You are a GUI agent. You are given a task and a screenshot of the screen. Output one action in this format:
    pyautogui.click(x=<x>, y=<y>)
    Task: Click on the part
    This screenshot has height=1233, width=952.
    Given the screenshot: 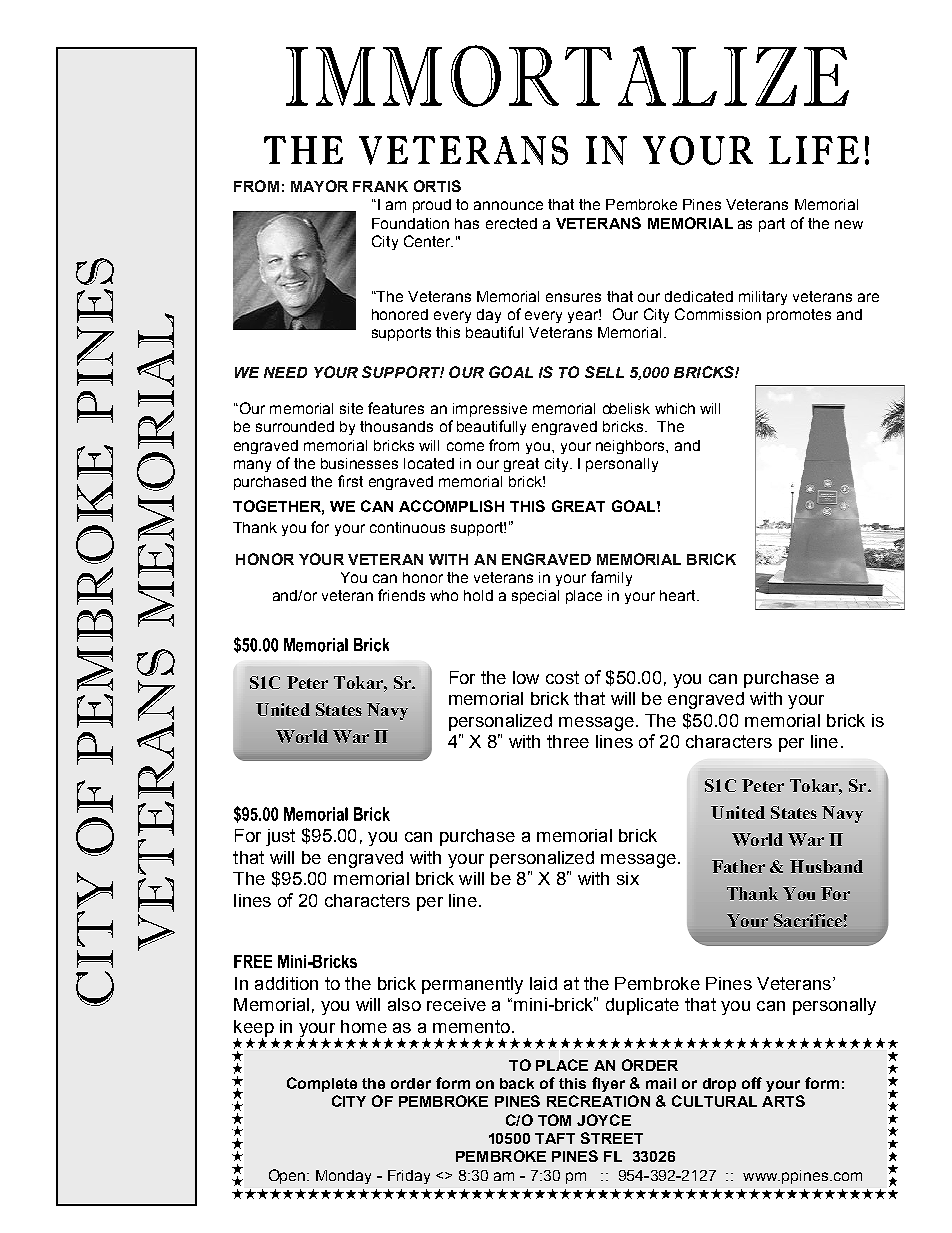 What is the action you would take?
    pyautogui.click(x=772, y=225)
